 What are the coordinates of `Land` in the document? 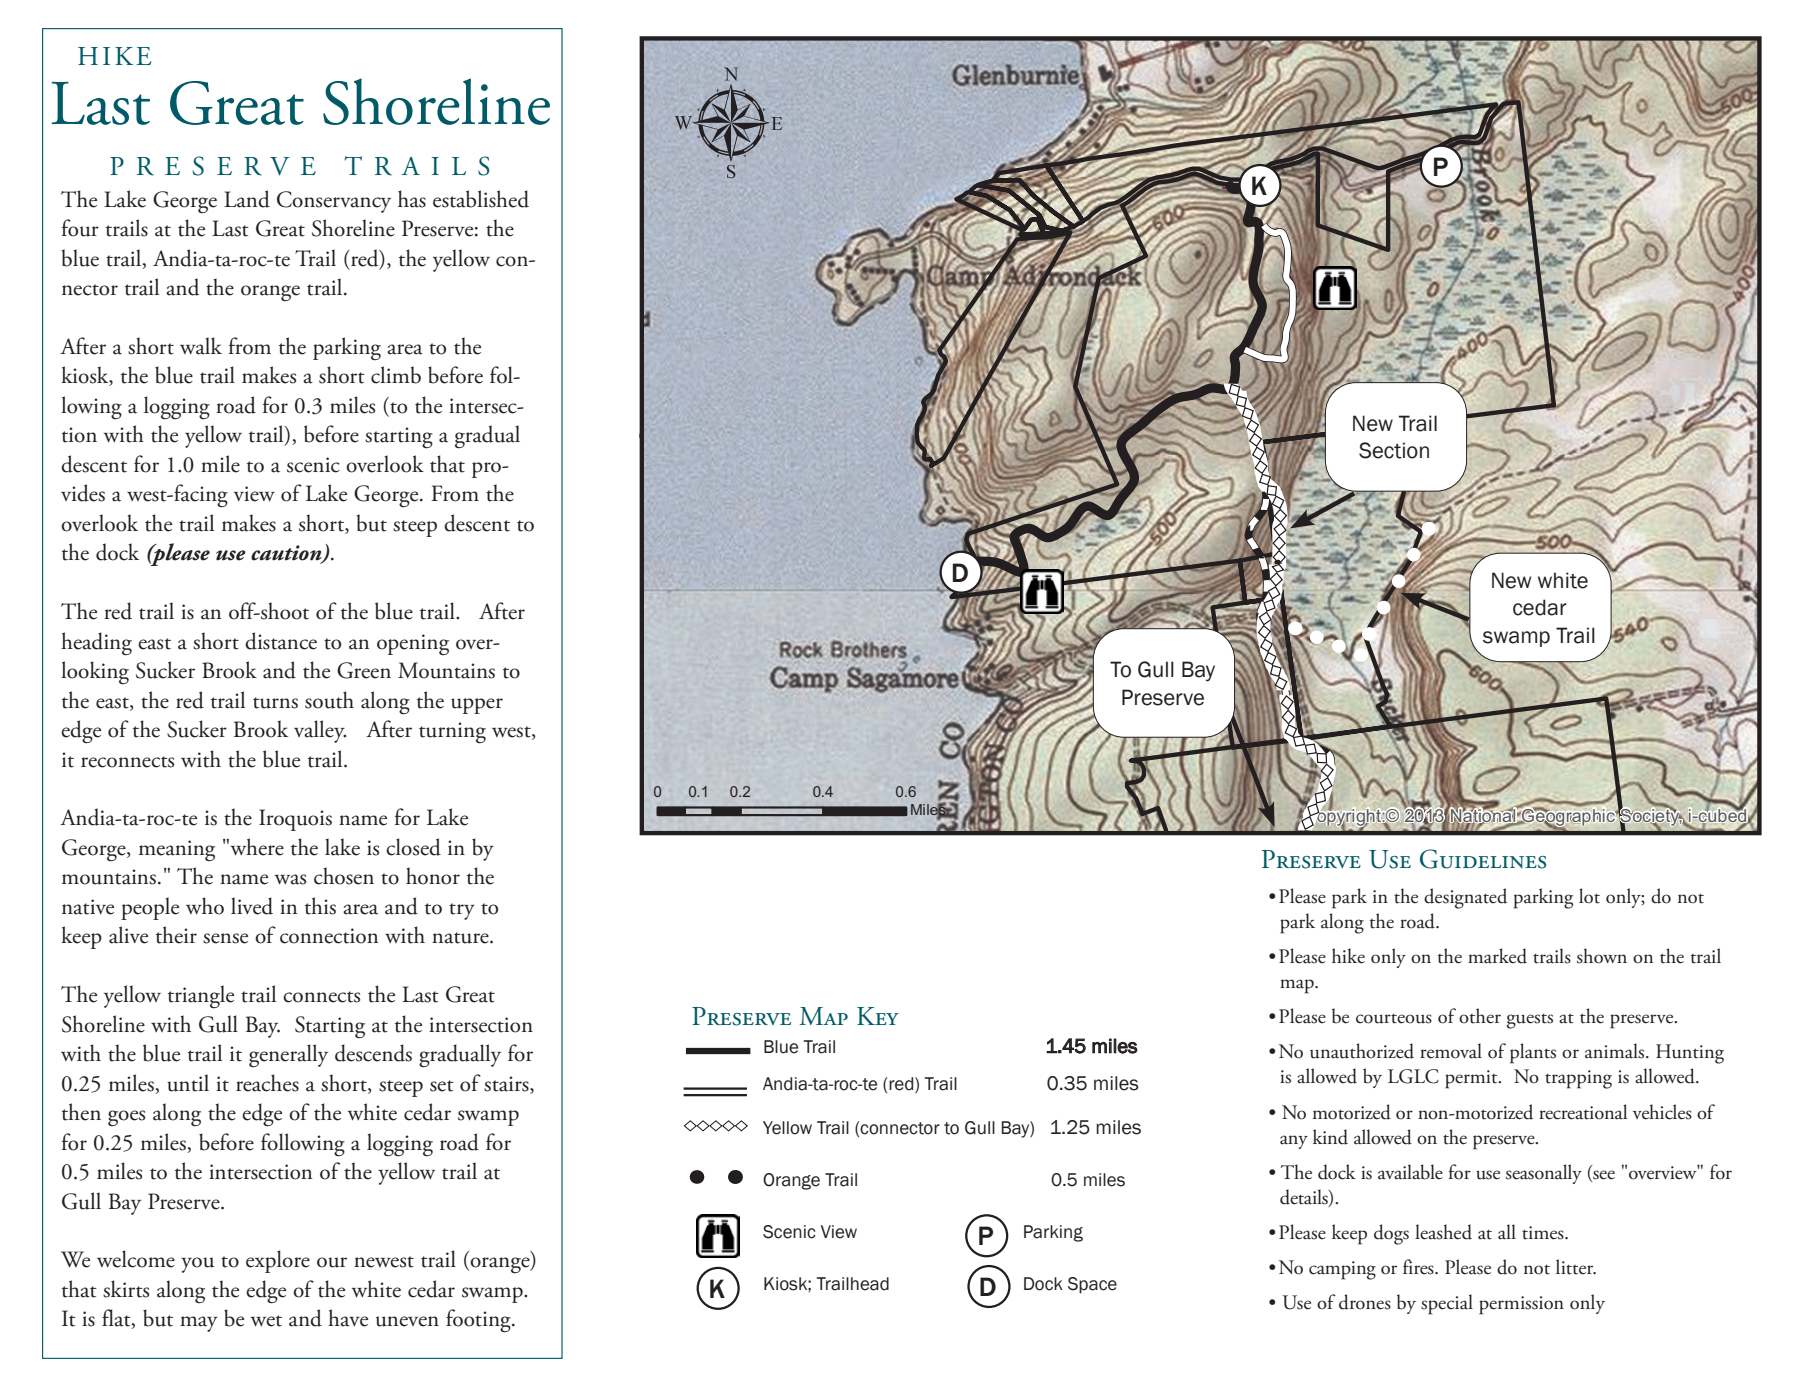 It's located at (247, 199).
